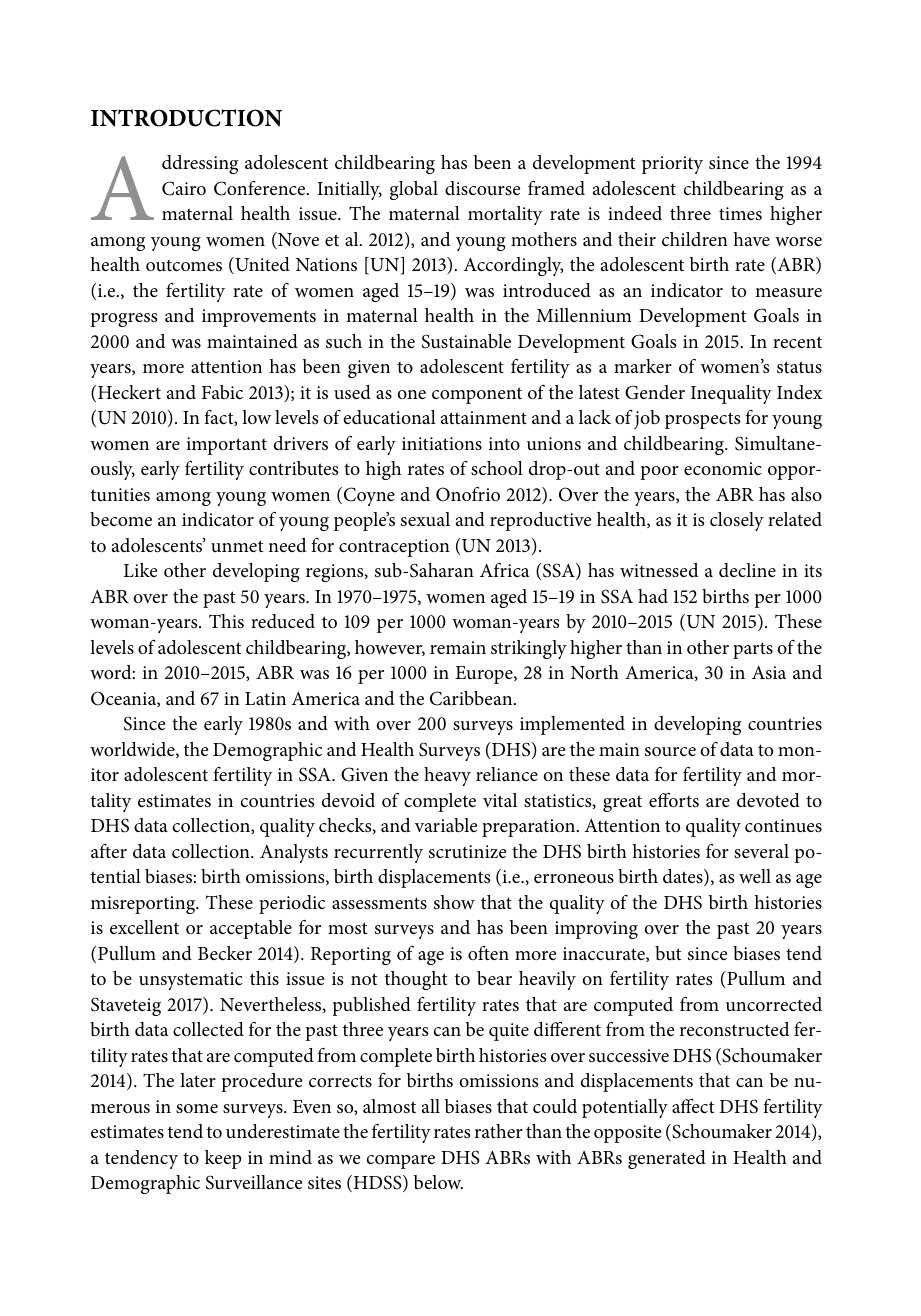 Image resolution: width=921 pixels, height=1316 pixels. Describe the element at coordinates (226, 446) in the screenshot. I see `important` at that location.
